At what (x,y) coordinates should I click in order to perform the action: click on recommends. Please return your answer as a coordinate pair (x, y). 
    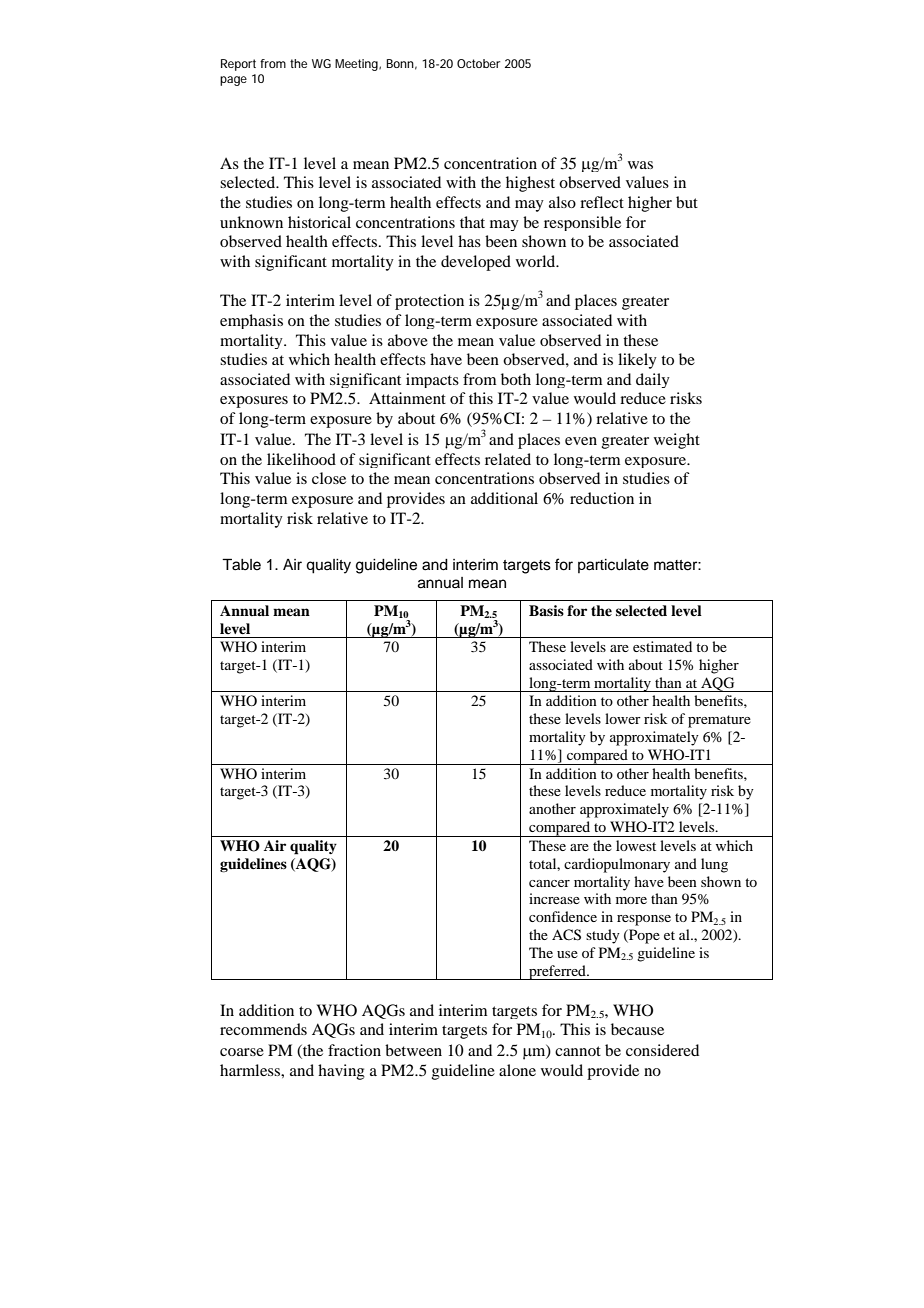
    Looking at the image, I should click on (263, 1029).
